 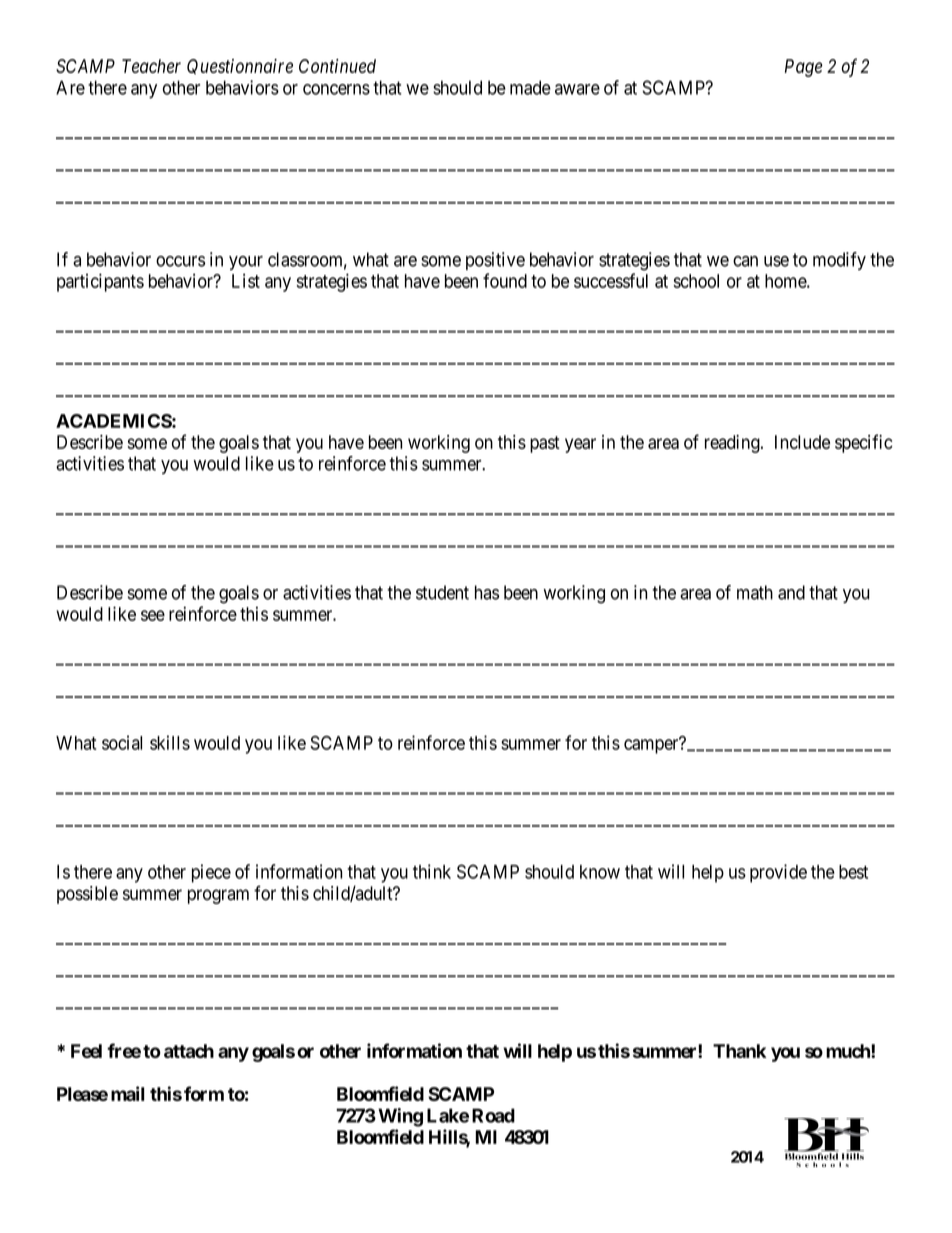 I want to click on made, so click(x=530, y=87).
